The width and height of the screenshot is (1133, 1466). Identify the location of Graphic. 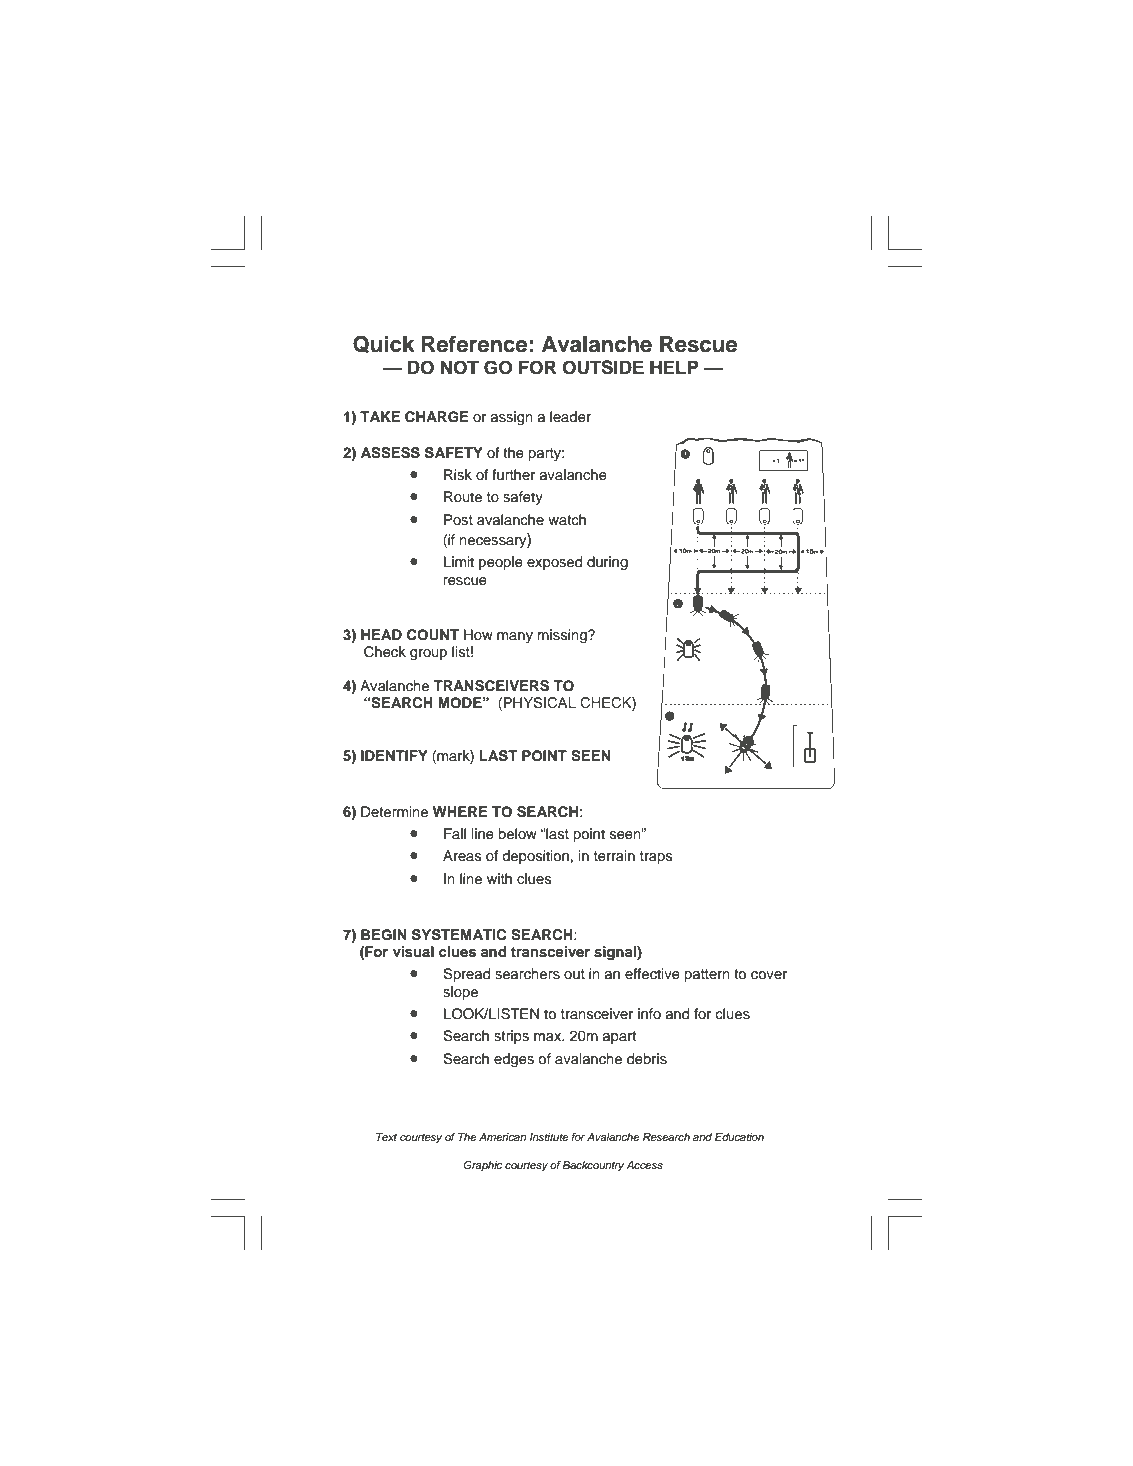
(483, 1166).
